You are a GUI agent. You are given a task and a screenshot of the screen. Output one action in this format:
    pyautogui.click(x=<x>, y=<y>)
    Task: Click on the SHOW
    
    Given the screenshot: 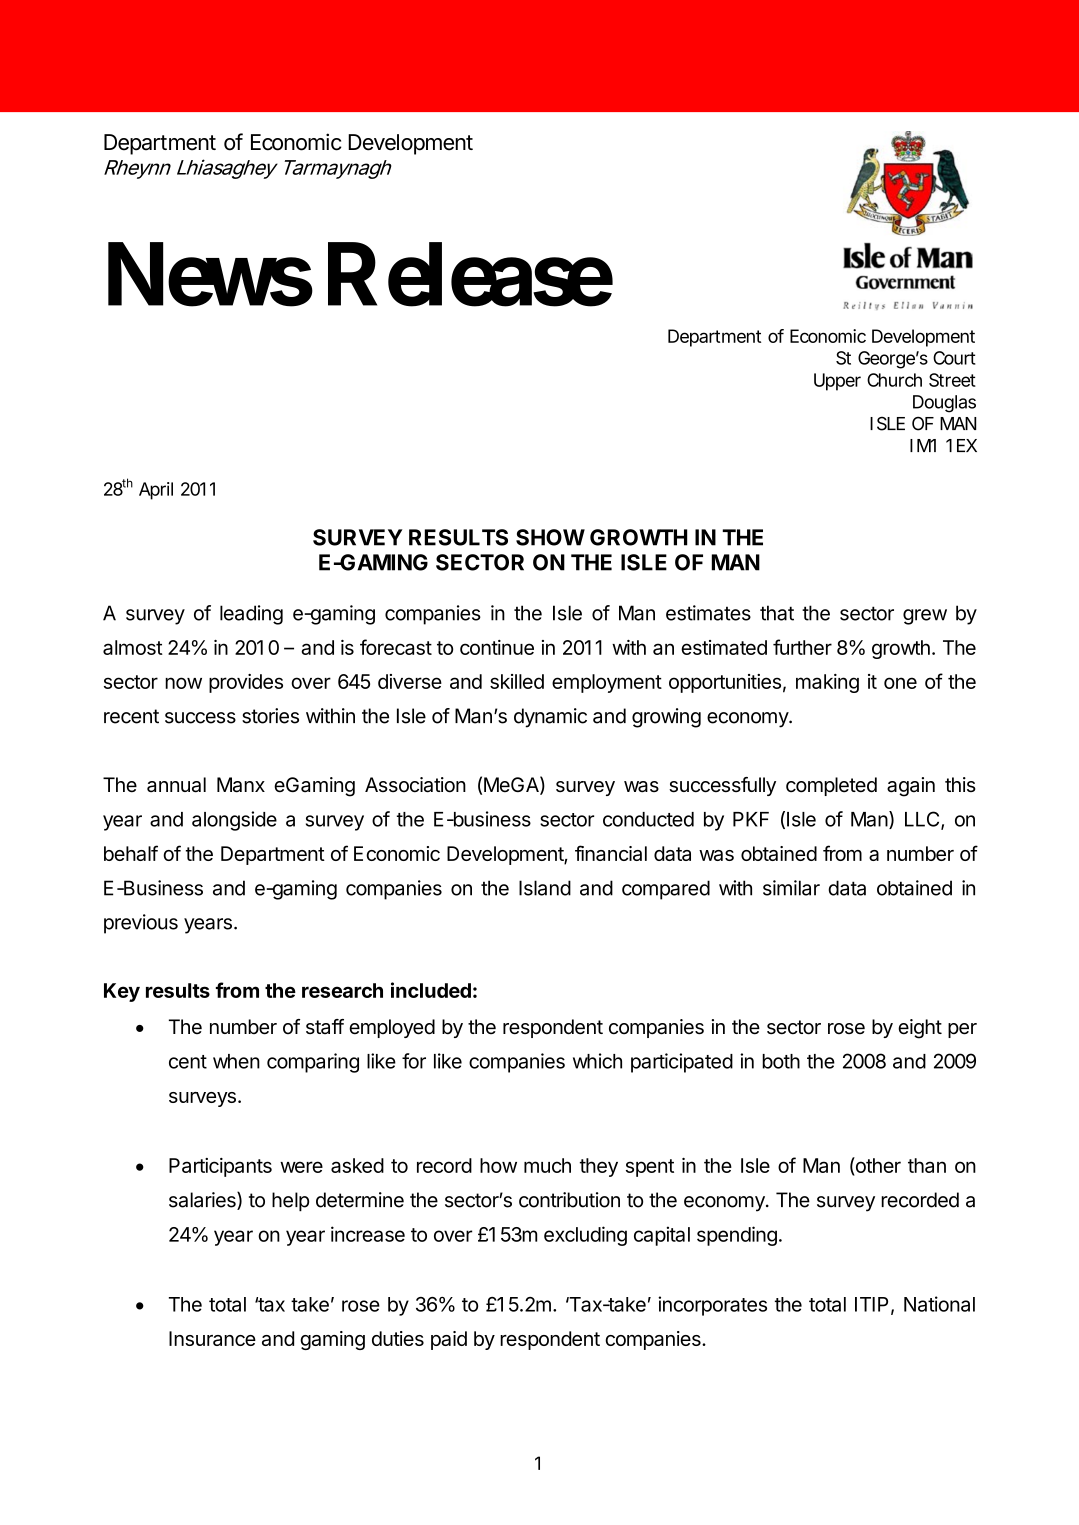 What is the action you would take?
    pyautogui.click(x=550, y=537)
